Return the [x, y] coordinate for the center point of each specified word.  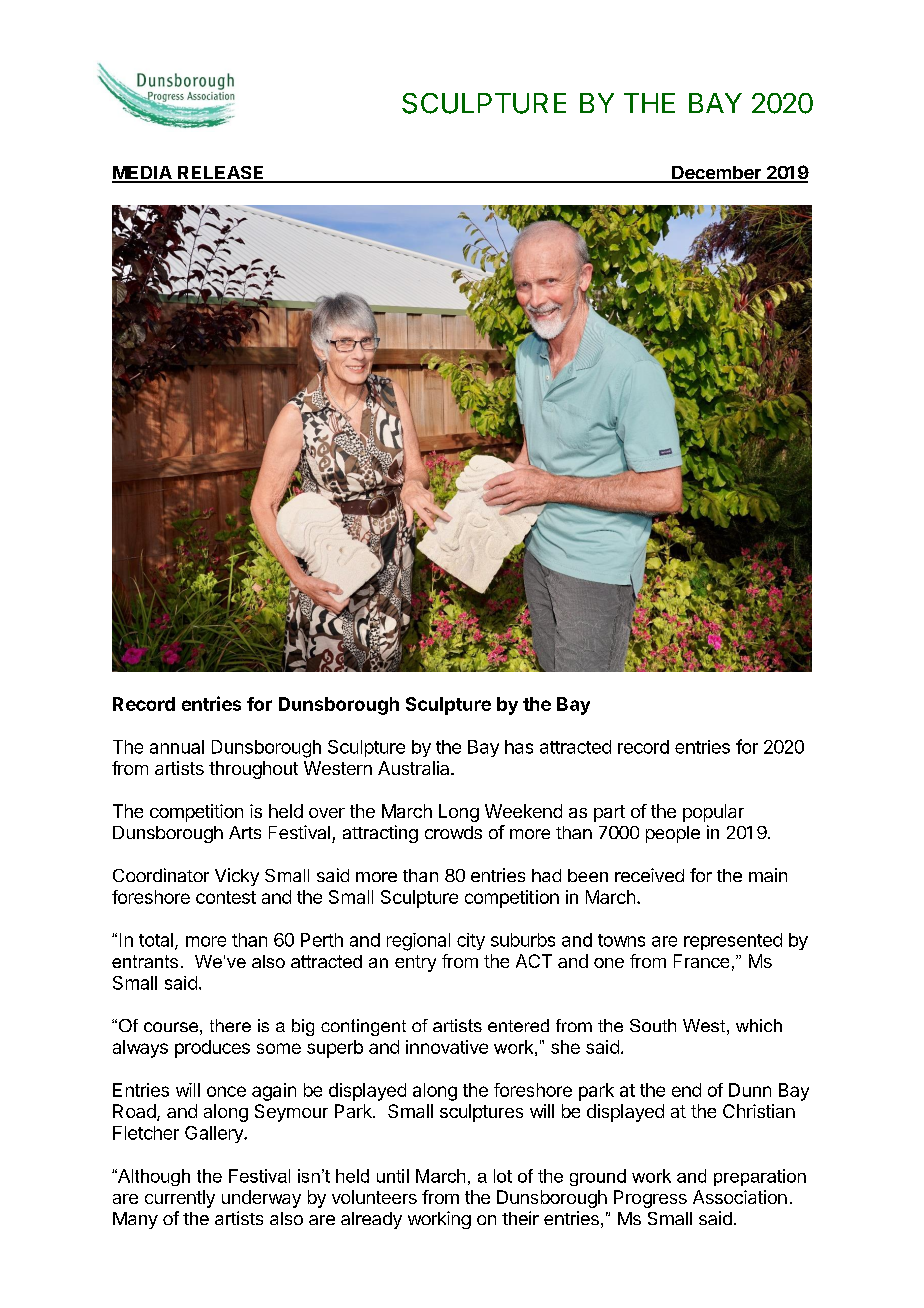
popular [713, 813]
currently [180, 1199]
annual [177, 747]
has [519, 747]
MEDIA [143, 174]
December [716, 174]
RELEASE [221, 174]
